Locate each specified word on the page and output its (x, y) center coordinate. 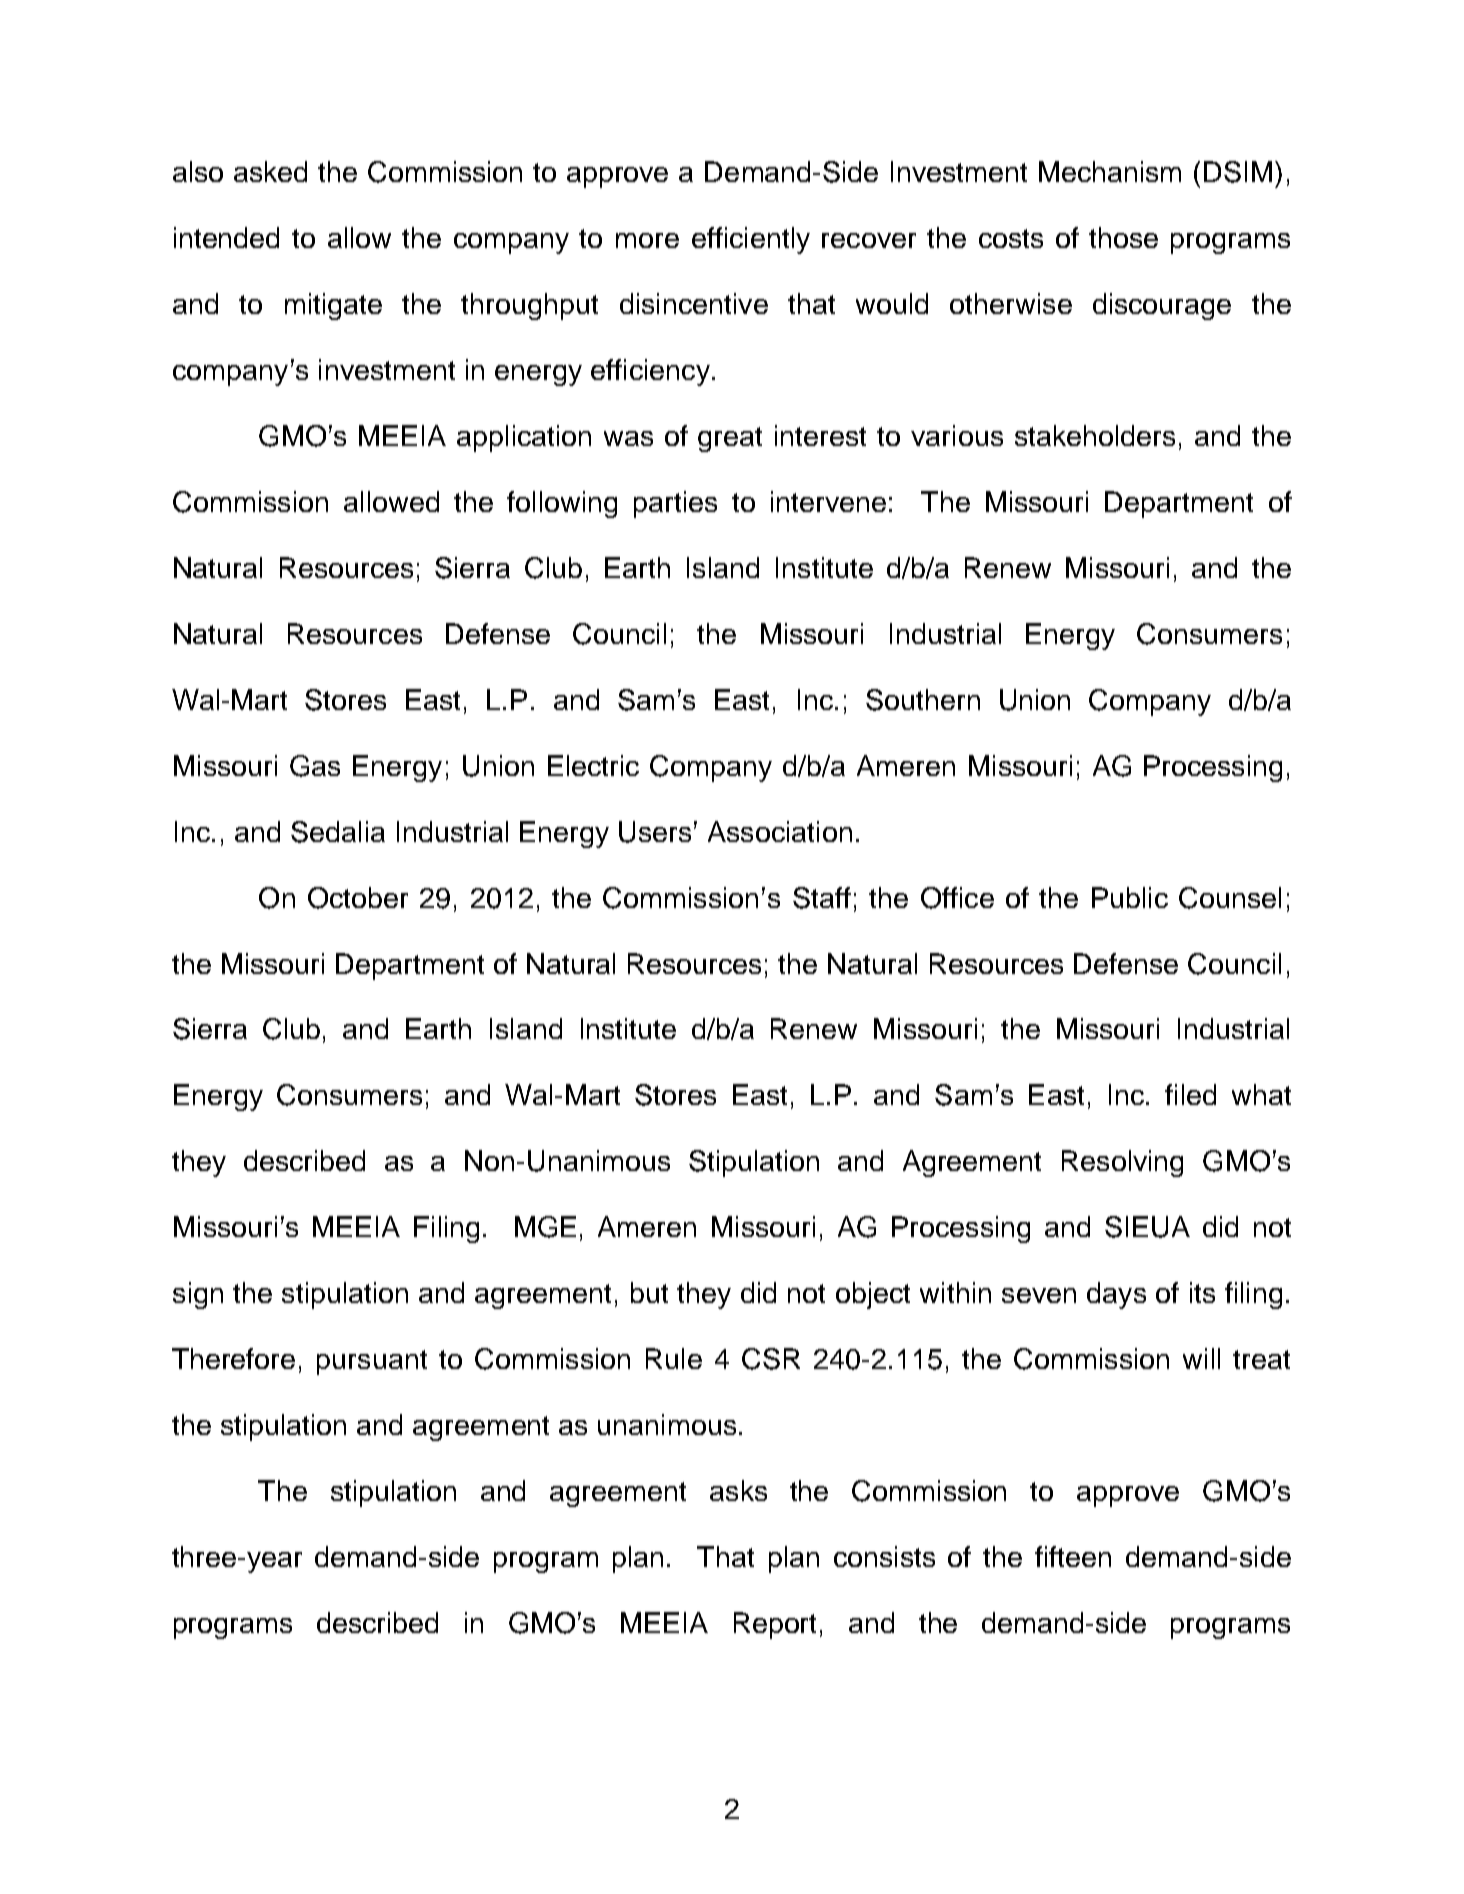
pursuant (372, 1362)
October (358, 898)
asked (270, 171)
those (1123, 237)
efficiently (751, 240)
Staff (822, 898)
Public (1130, 897)
